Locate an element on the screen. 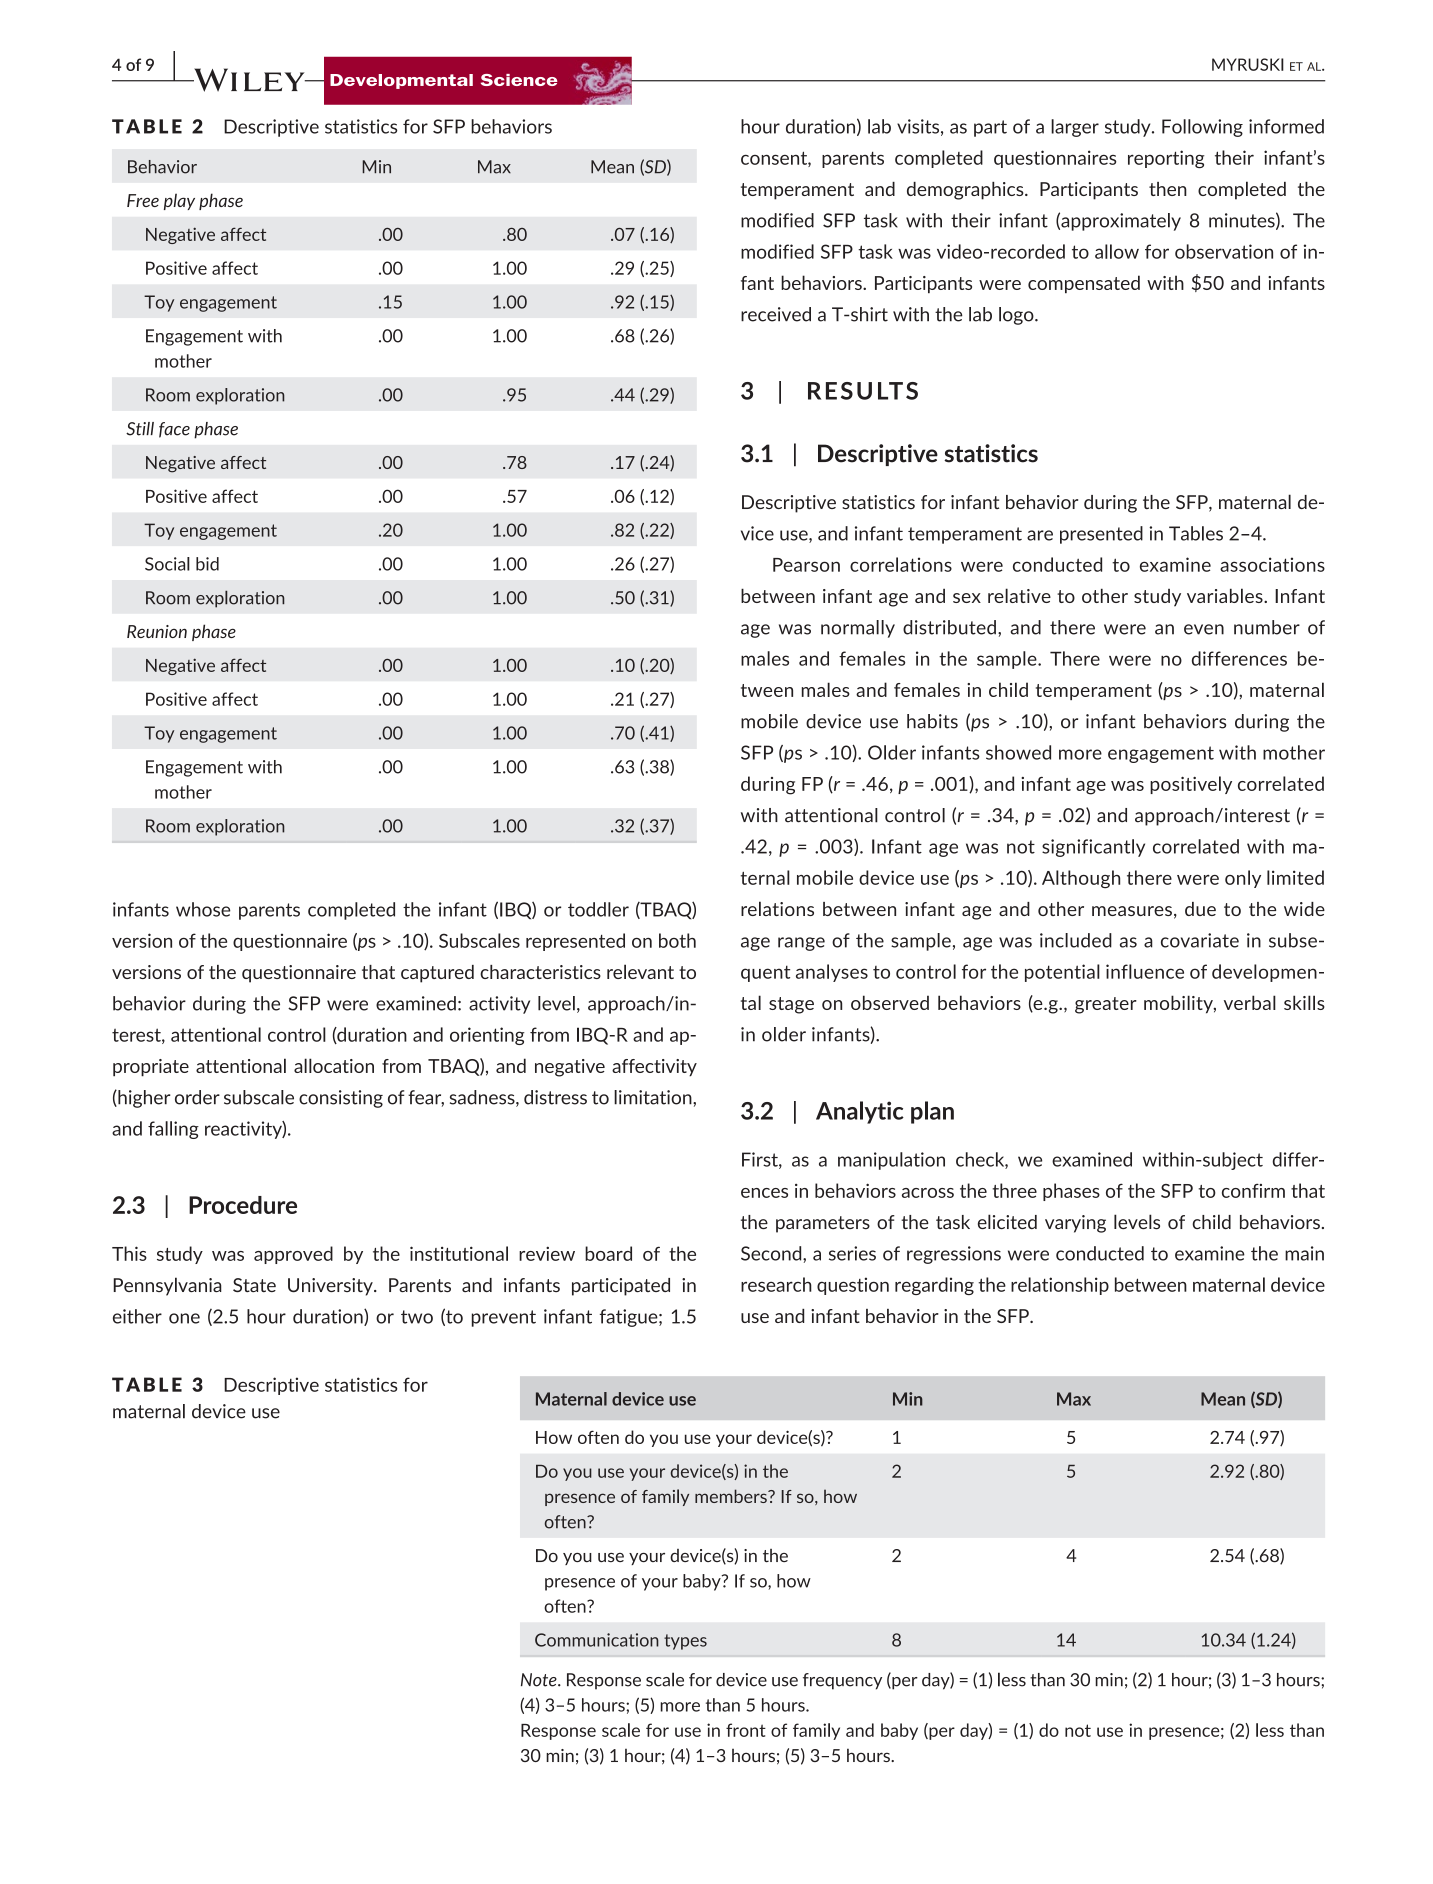 The height and width of the screenshot is (1884, 1433). Pearson is located at coordinates (806, 565).
